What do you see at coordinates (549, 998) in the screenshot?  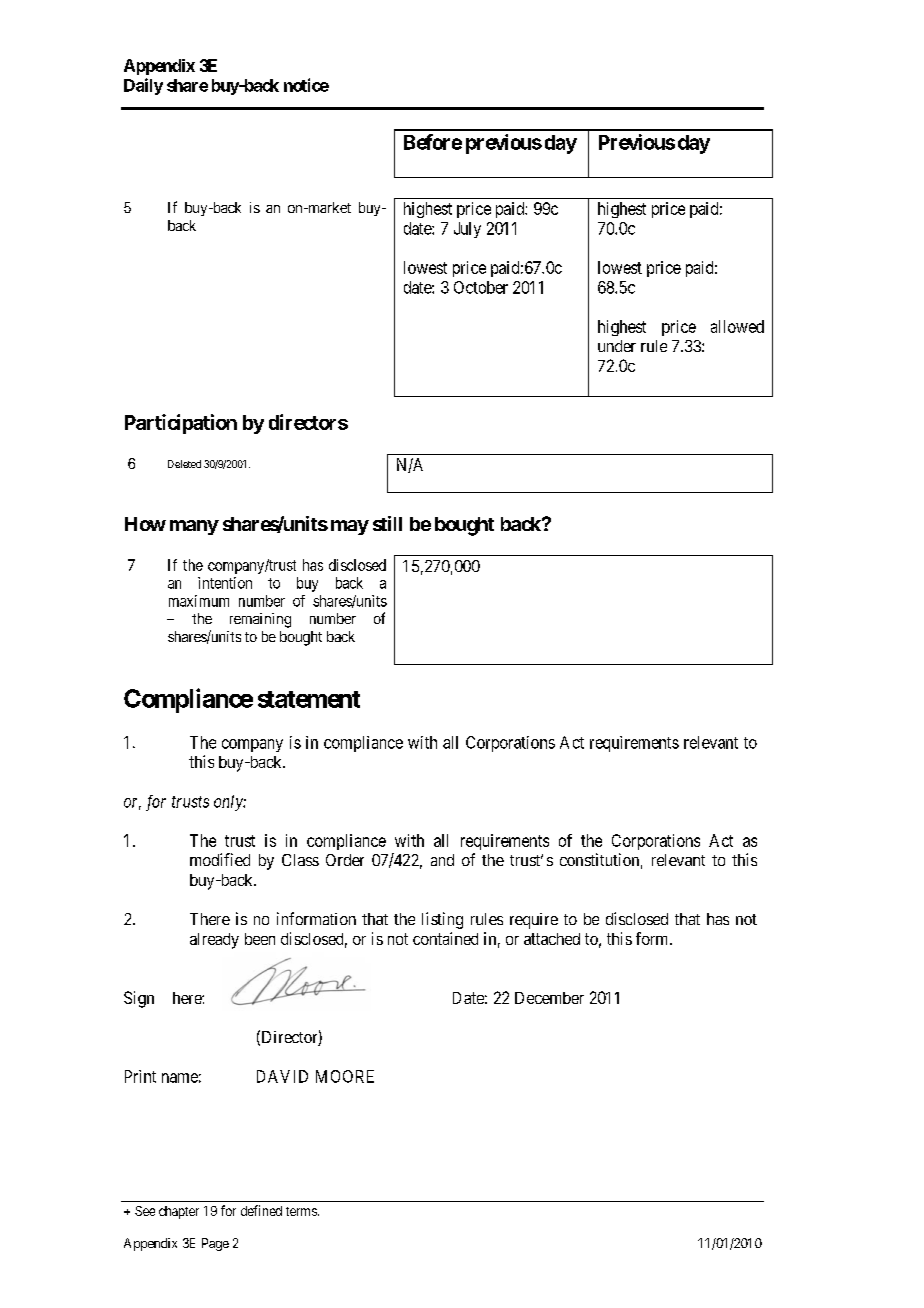 I see `December` at bounding box center [549, 998].
